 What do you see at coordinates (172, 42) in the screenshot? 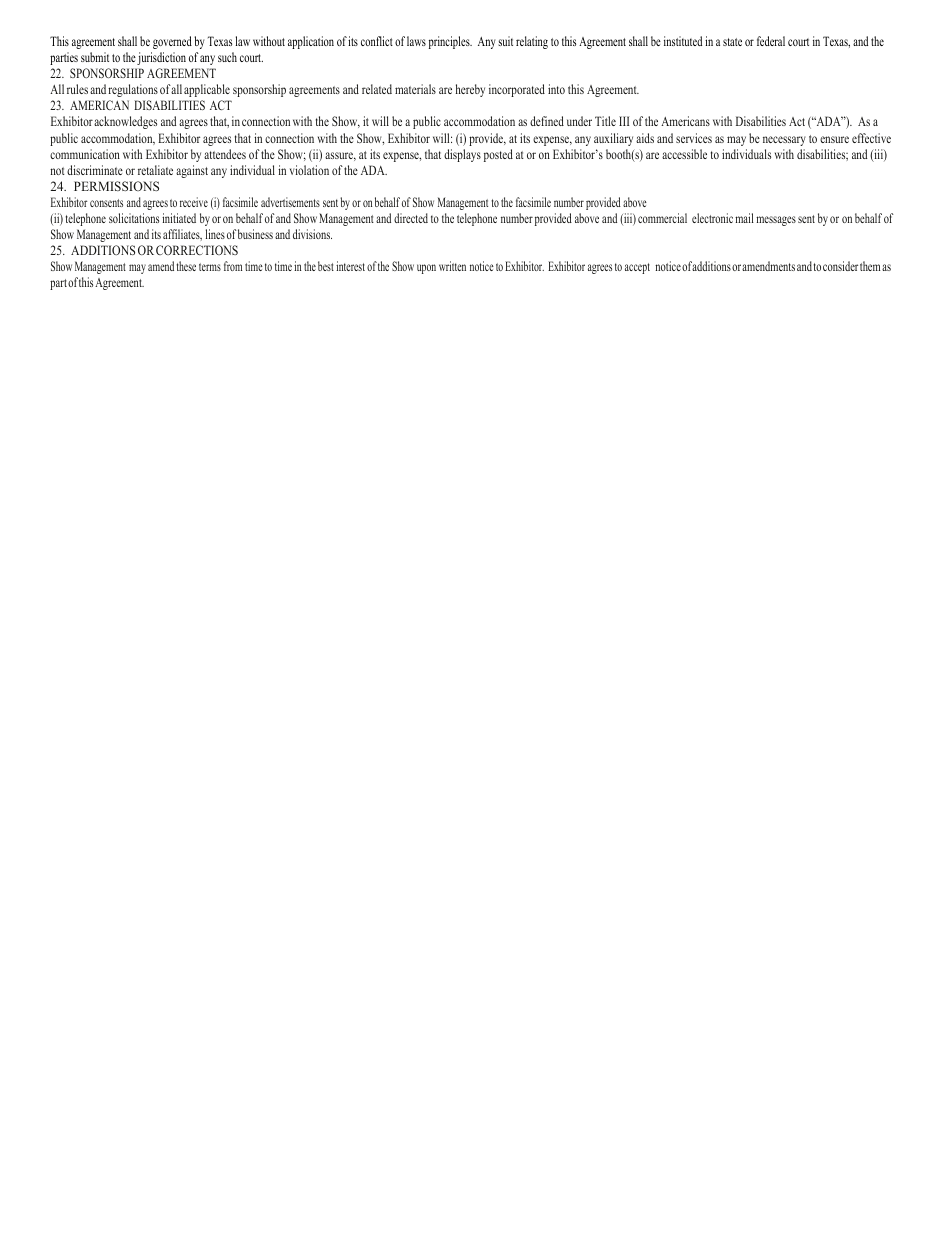
I see `governed` at bounding box center [172, 42].
